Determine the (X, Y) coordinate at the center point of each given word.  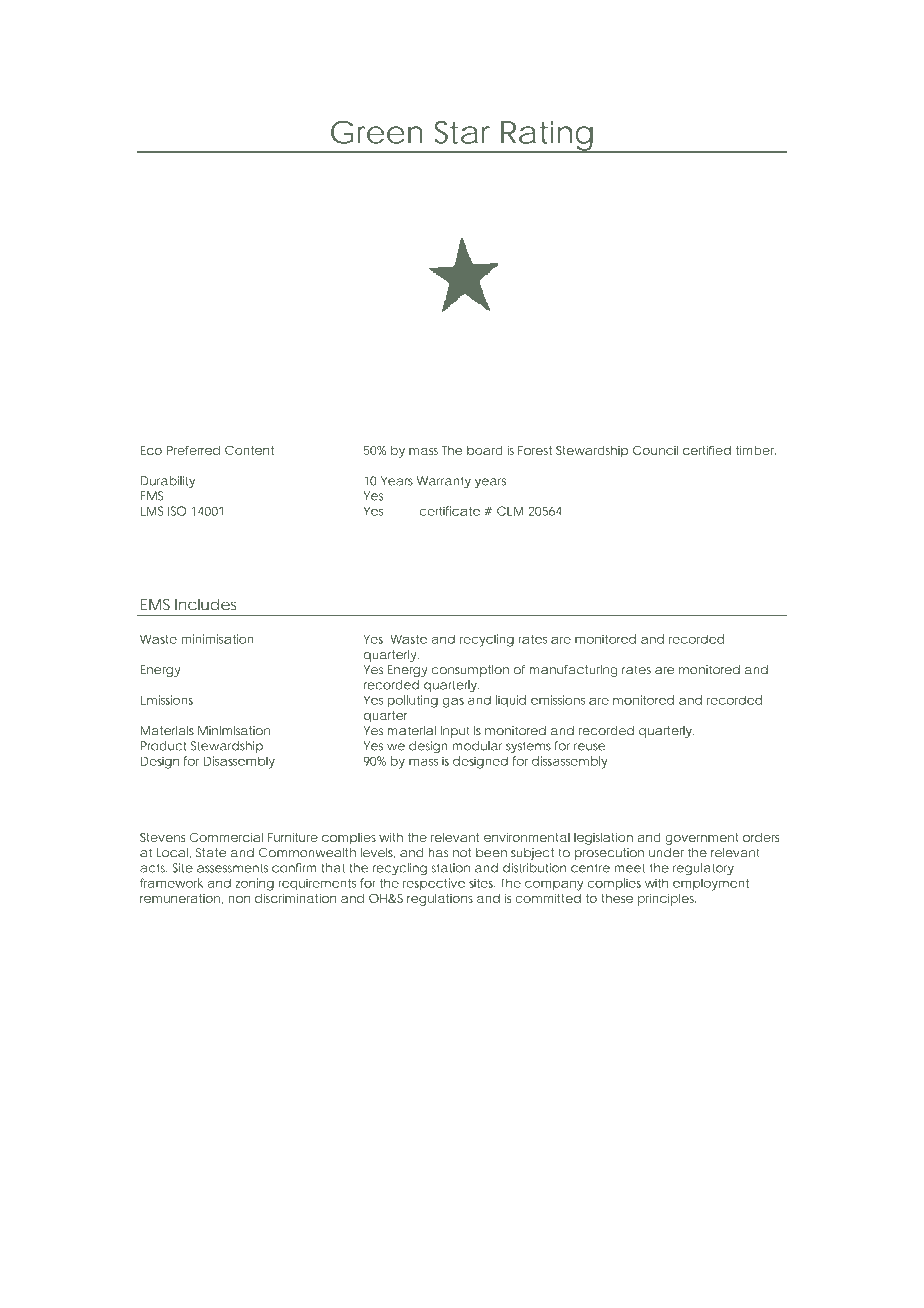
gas (453, 702)
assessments (232, 868)
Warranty (444, 482)
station (451, 868)
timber (756, 450)
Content (249, 450)
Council (655, 450)
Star (462, 132)
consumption (470, 671)
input (455, 732)
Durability (168, 482)
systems (528, 747)
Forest (535, 450)
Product (163, 746)
